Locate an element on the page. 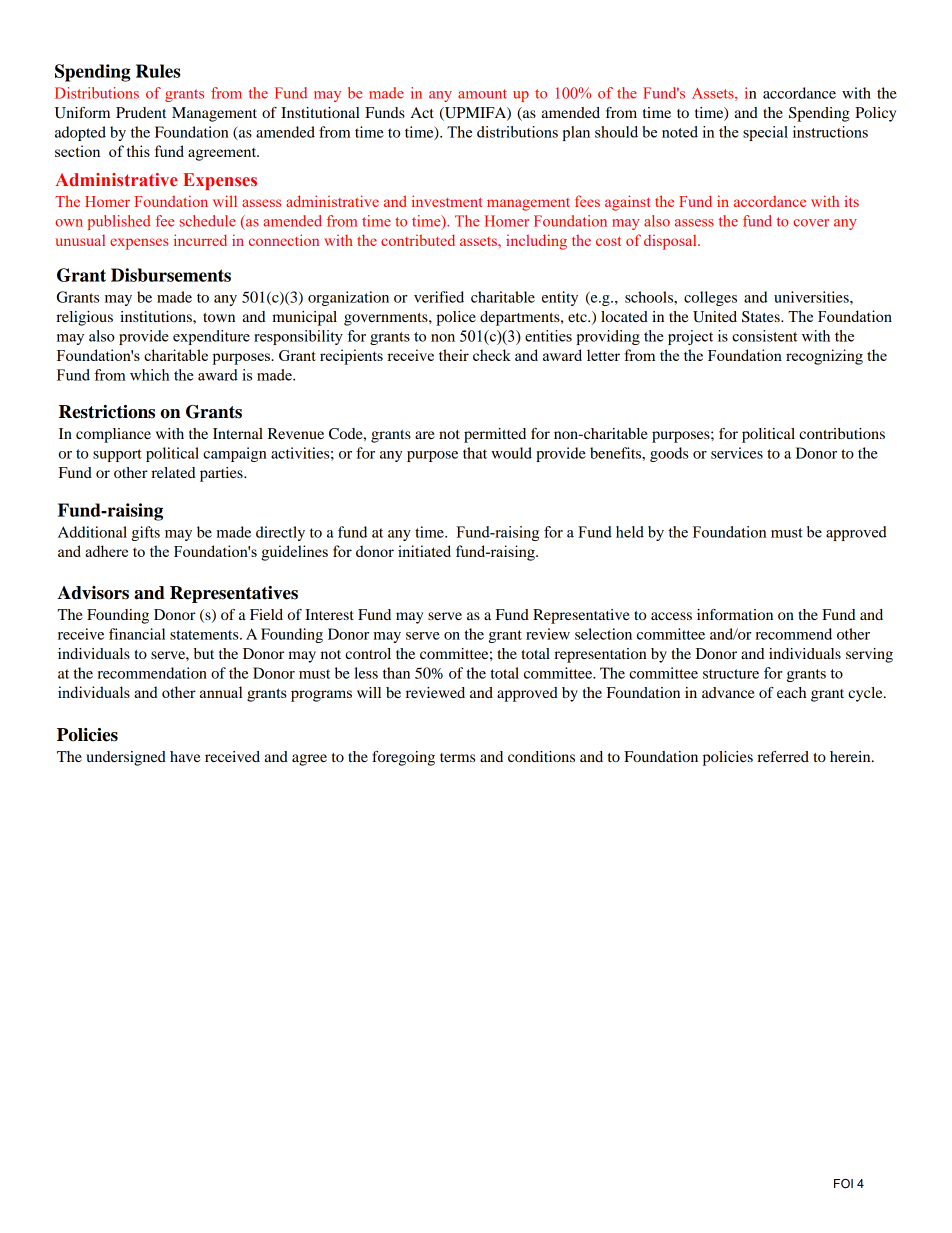 The image size is (952, 1233). terms is located at coordinates (457, 757).
